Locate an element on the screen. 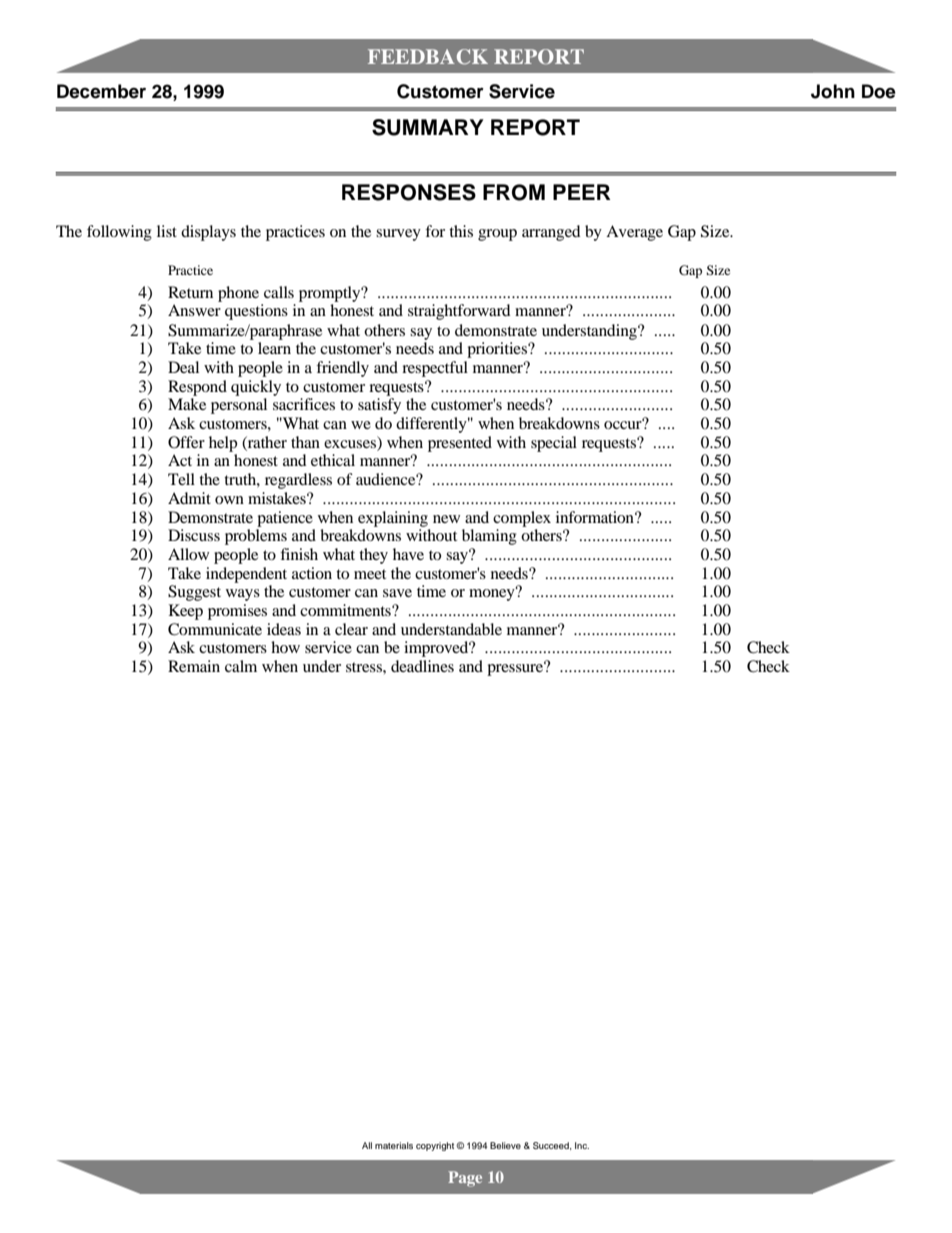 This screenshot has height=1233, width=952. money is located at coordinates (493, 594).
